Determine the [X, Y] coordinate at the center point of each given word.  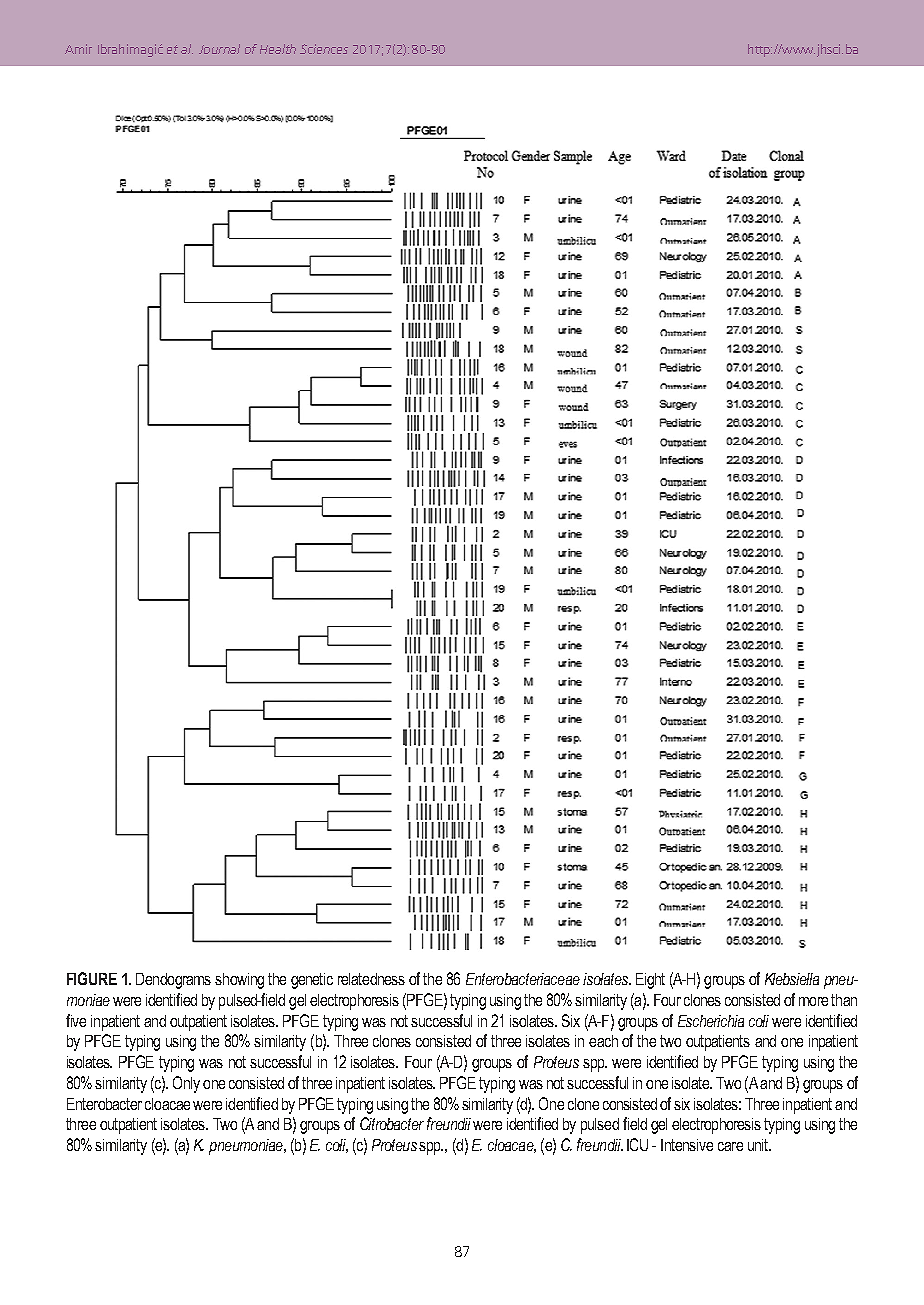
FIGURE [92, 978]
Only [186, 1084]
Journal [219, 49]
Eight [650, 981]
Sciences [324, 49]
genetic [312, 981]
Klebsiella [792, 979]
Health [278, 49]
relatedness [371, 979]
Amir [78, 49]
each [603, 1041]
